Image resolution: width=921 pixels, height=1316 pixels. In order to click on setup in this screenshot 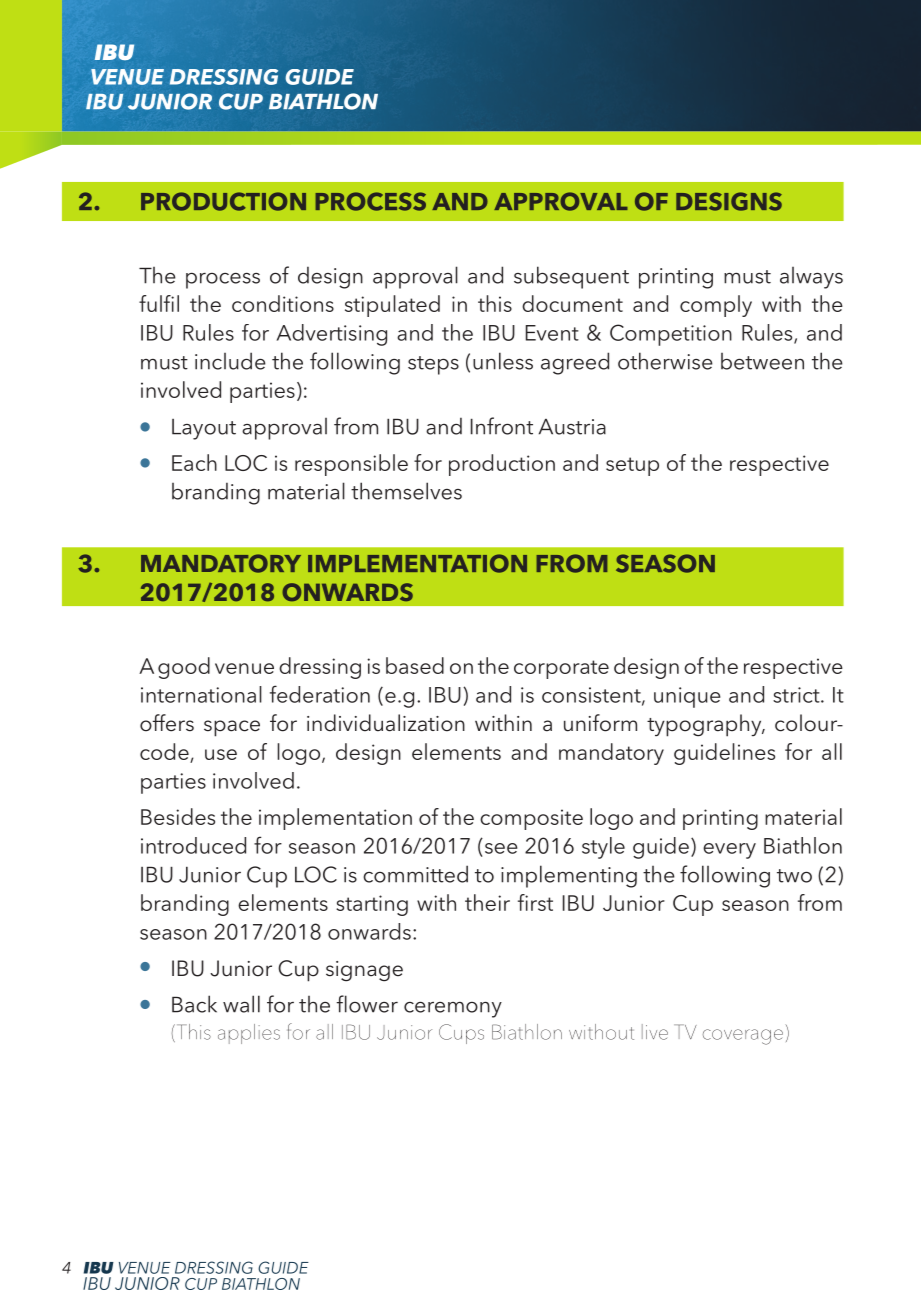, I will do `click(632, 466)`.
